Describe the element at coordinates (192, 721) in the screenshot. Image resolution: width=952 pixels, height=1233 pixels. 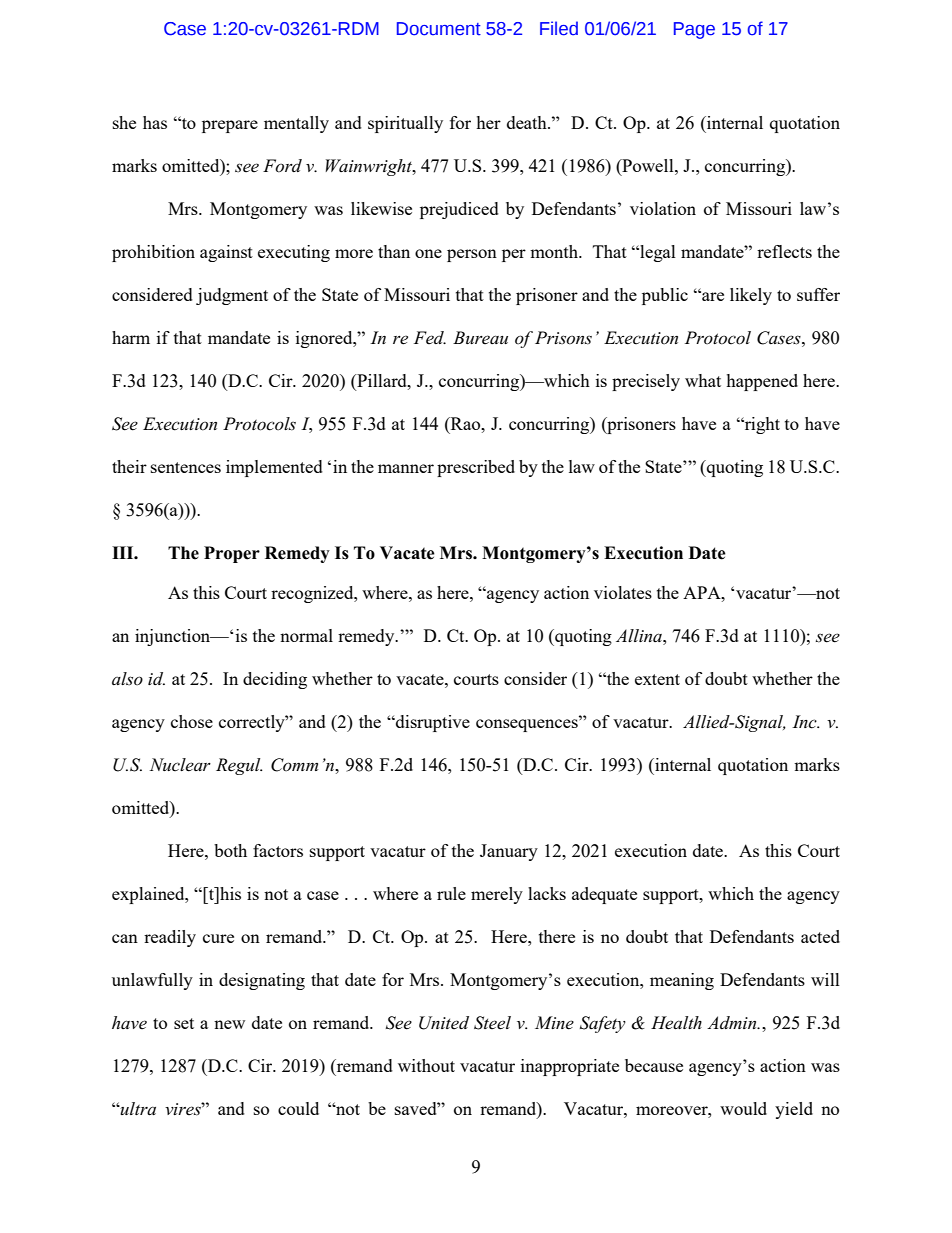
I see `chose` at that location.
